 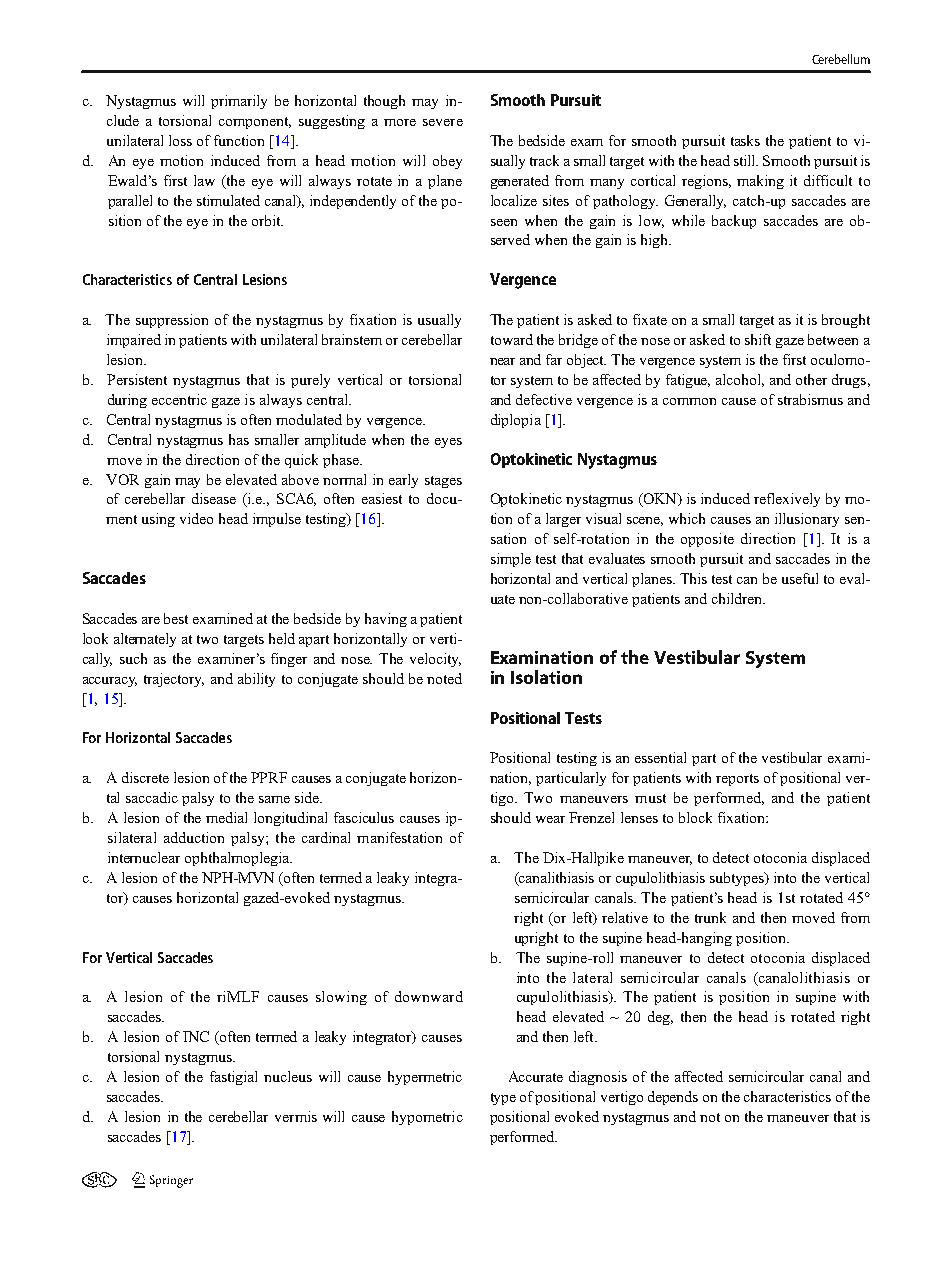 I want to click on primarily, so click(x=239, y=102).
